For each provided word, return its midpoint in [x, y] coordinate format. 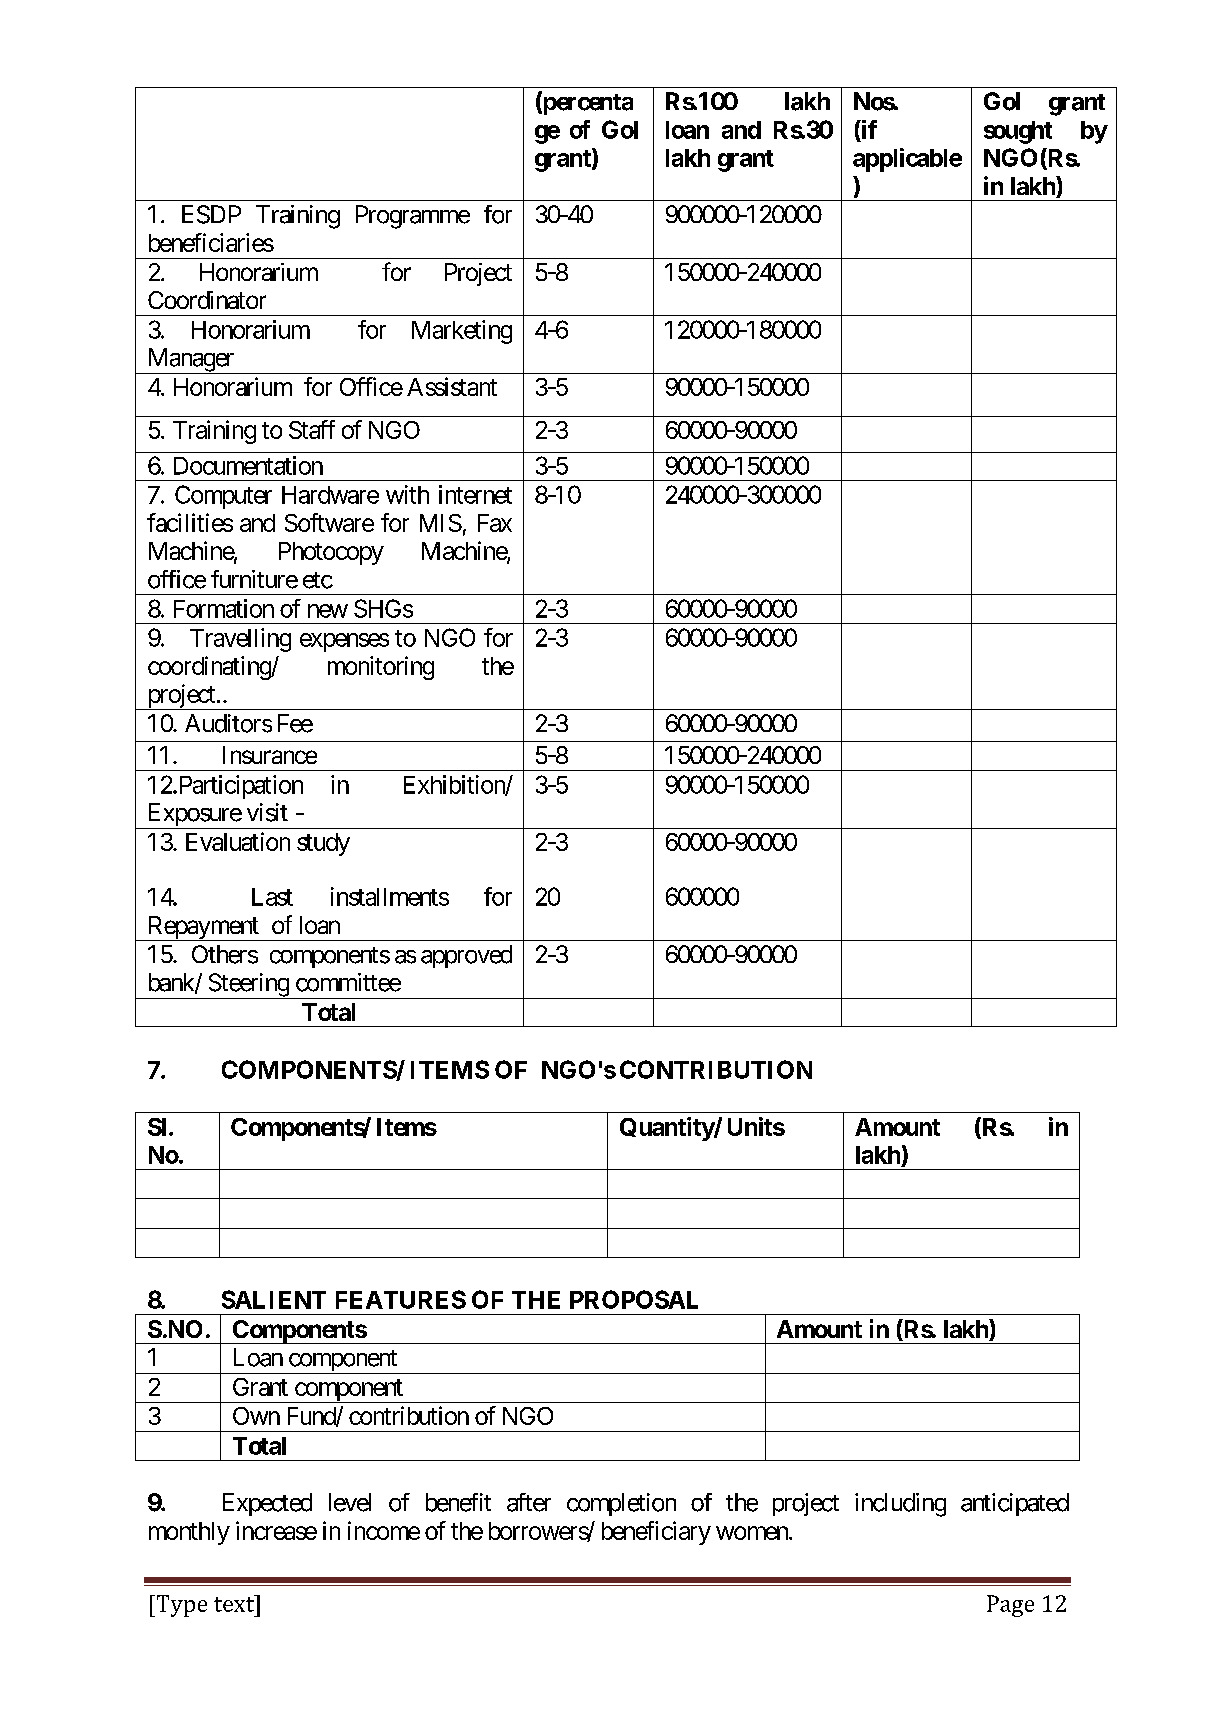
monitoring [381, 668]
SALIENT [274, 1299]
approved [466, 956]
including [900, 1505]
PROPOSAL [634, 1299]
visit [267, 812]
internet [475, 494]
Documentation [248, 465]
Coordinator [207, 300]
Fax [495, 523]
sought [1018, 132]
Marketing [462, 332]
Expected [267, 1504]
